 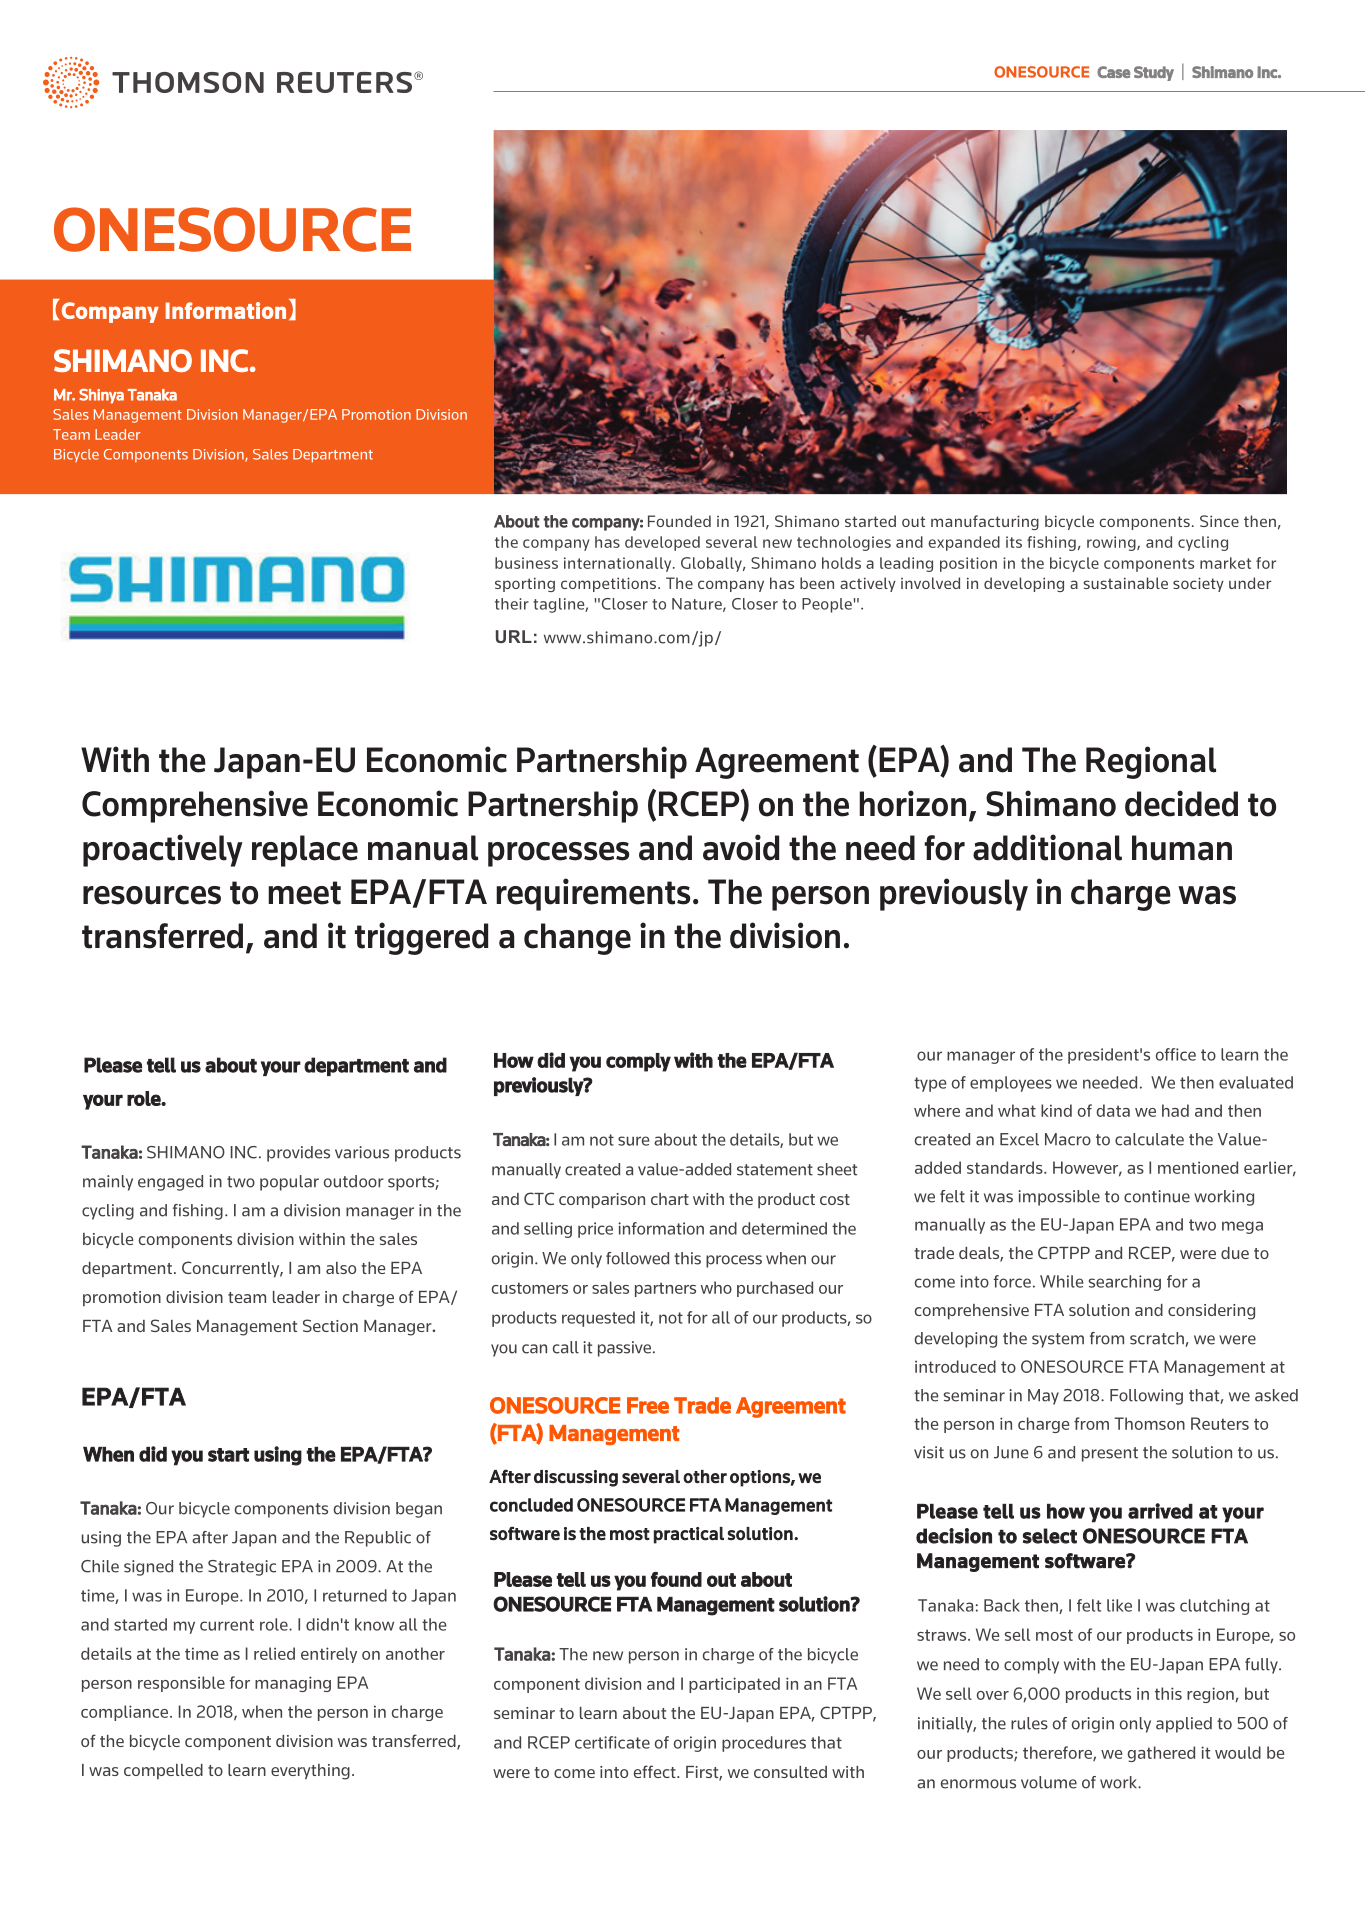 I want to click on Case, so click(x=1113, y=72).
